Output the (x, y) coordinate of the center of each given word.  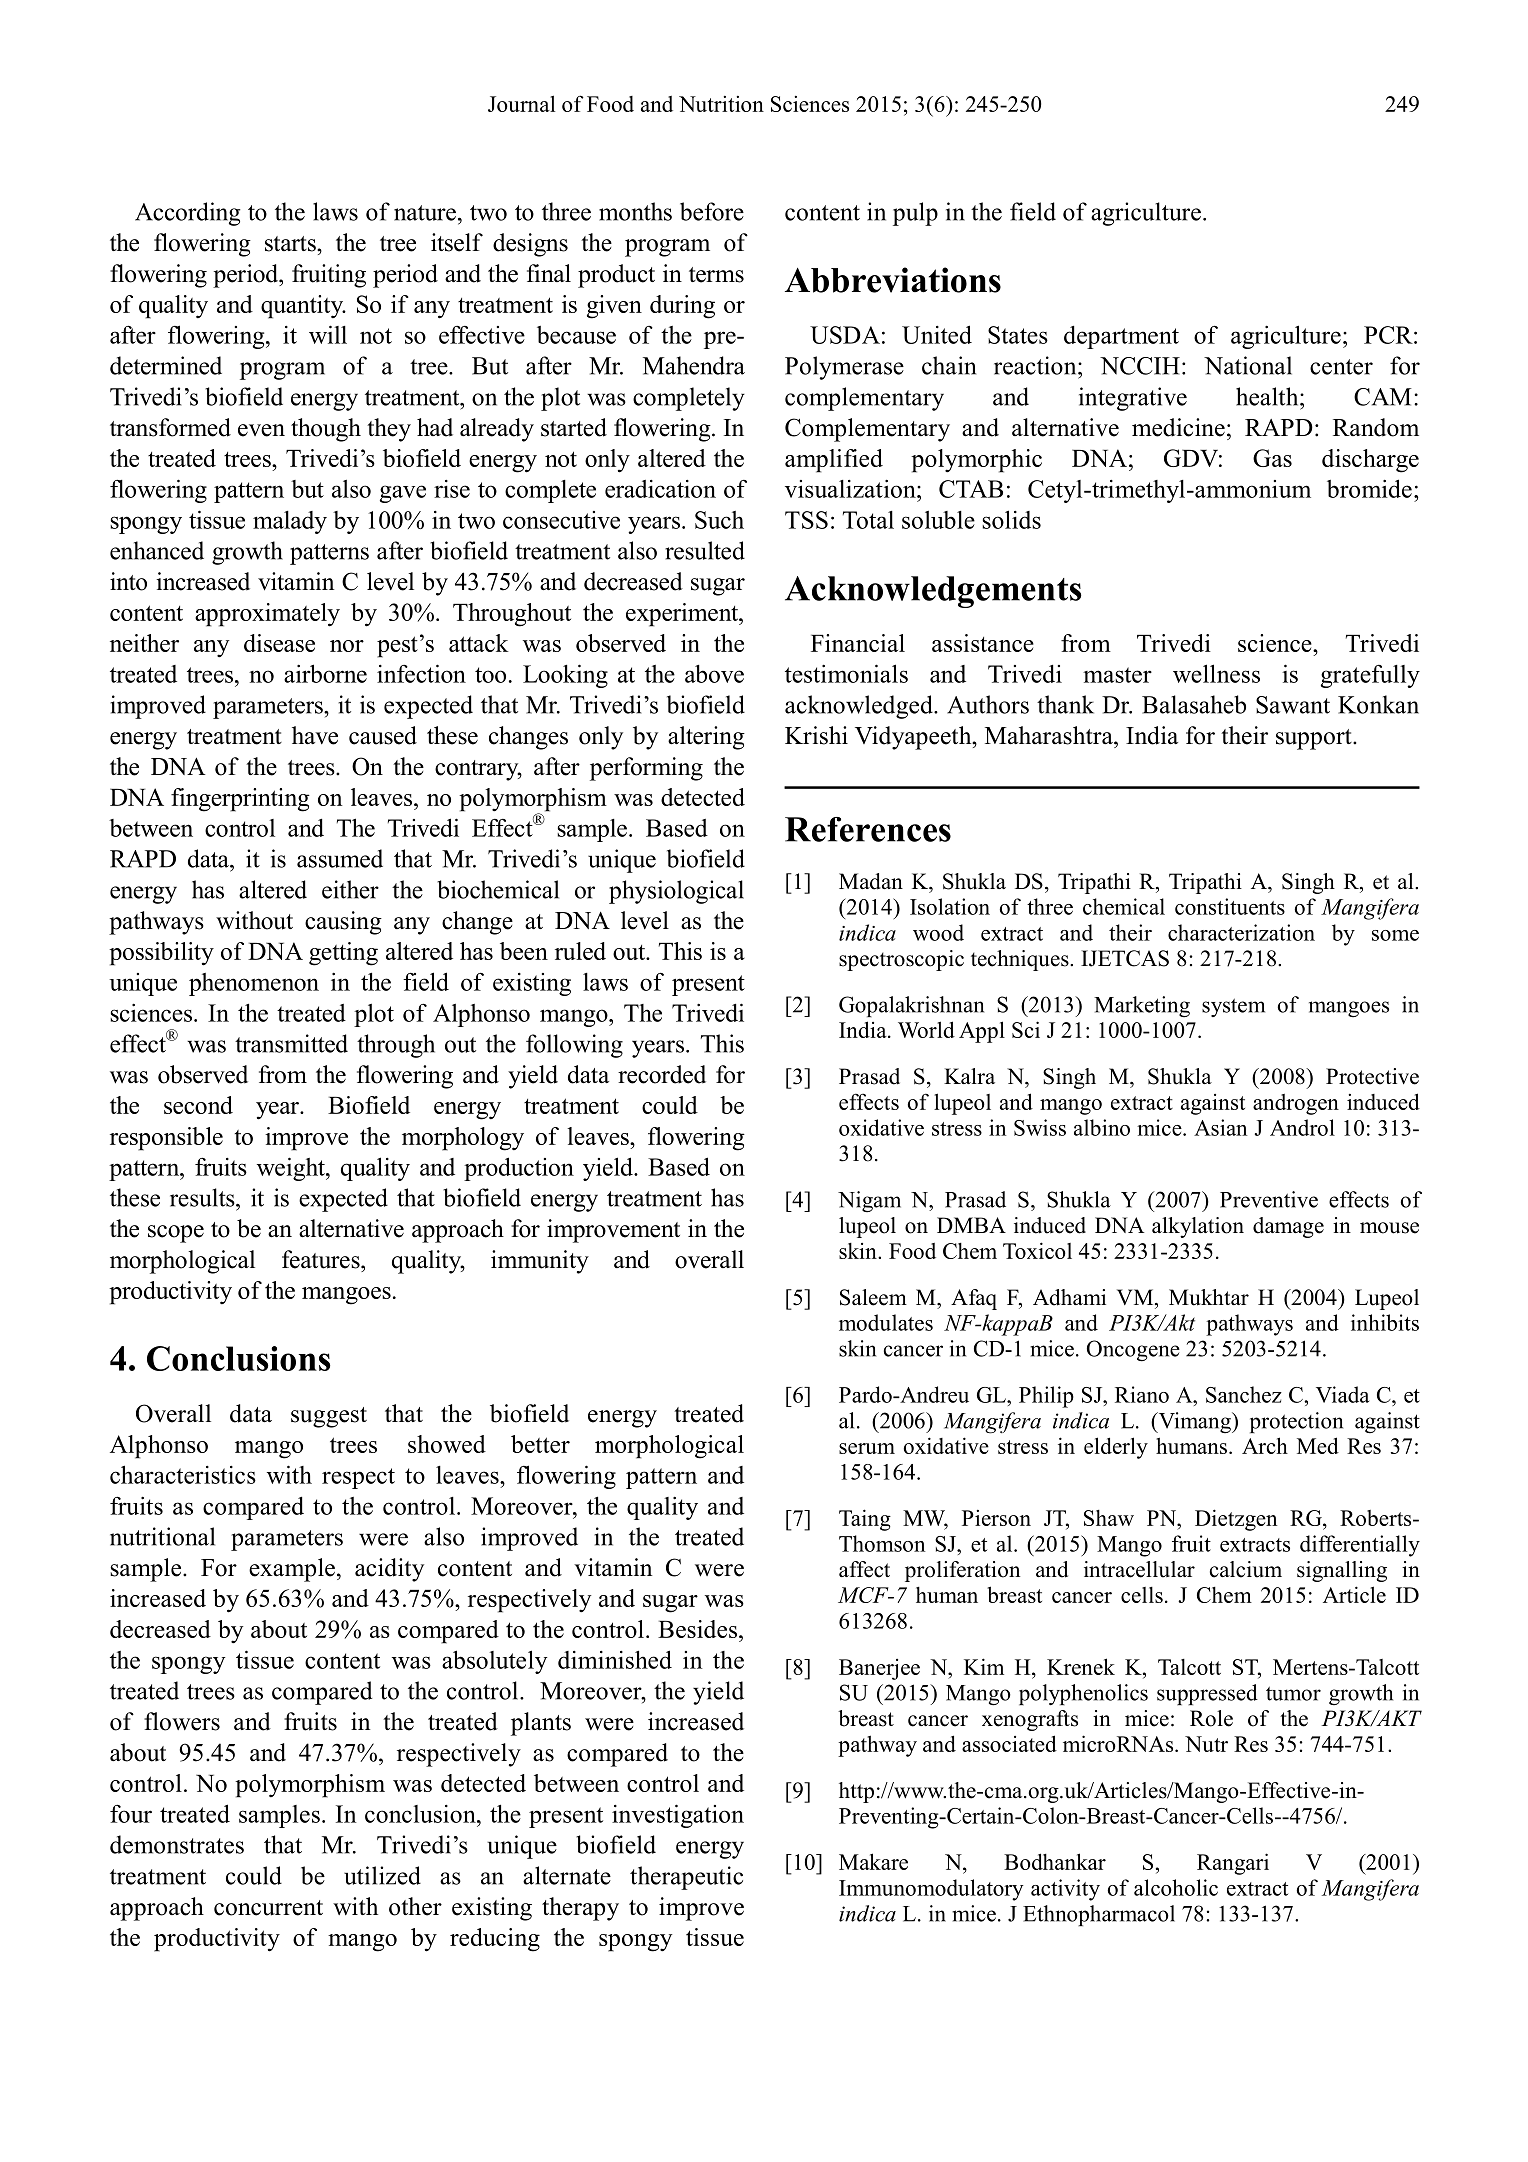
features (322, 1259)
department (1121, 337)
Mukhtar (1209, 1297)
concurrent (268, 1908)
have (315, 735)
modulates (886, 1322)
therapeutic (686, 1878)
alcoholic (1176, 1887)
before (712, 211)
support (1315, 739)
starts (291, 244)
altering (706, 738)
